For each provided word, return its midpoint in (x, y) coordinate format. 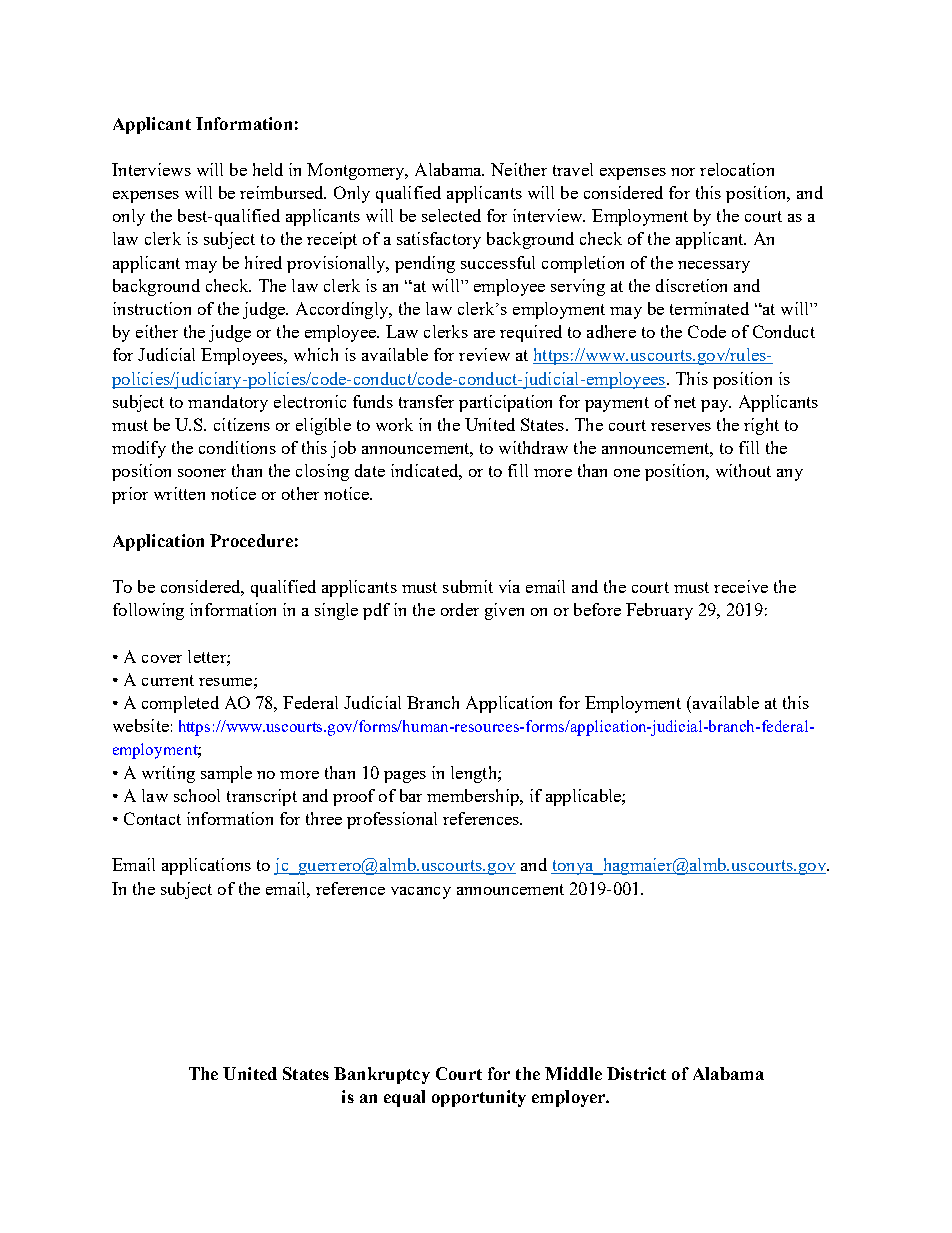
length (475, 774)
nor (683, 172)
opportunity (479, 1098)
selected (451, 215)
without (743, 470)
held (268, 169)
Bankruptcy (382, 1075)
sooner (202, 473)
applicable (584, 797)
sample (226, 774)
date (370, 470)
